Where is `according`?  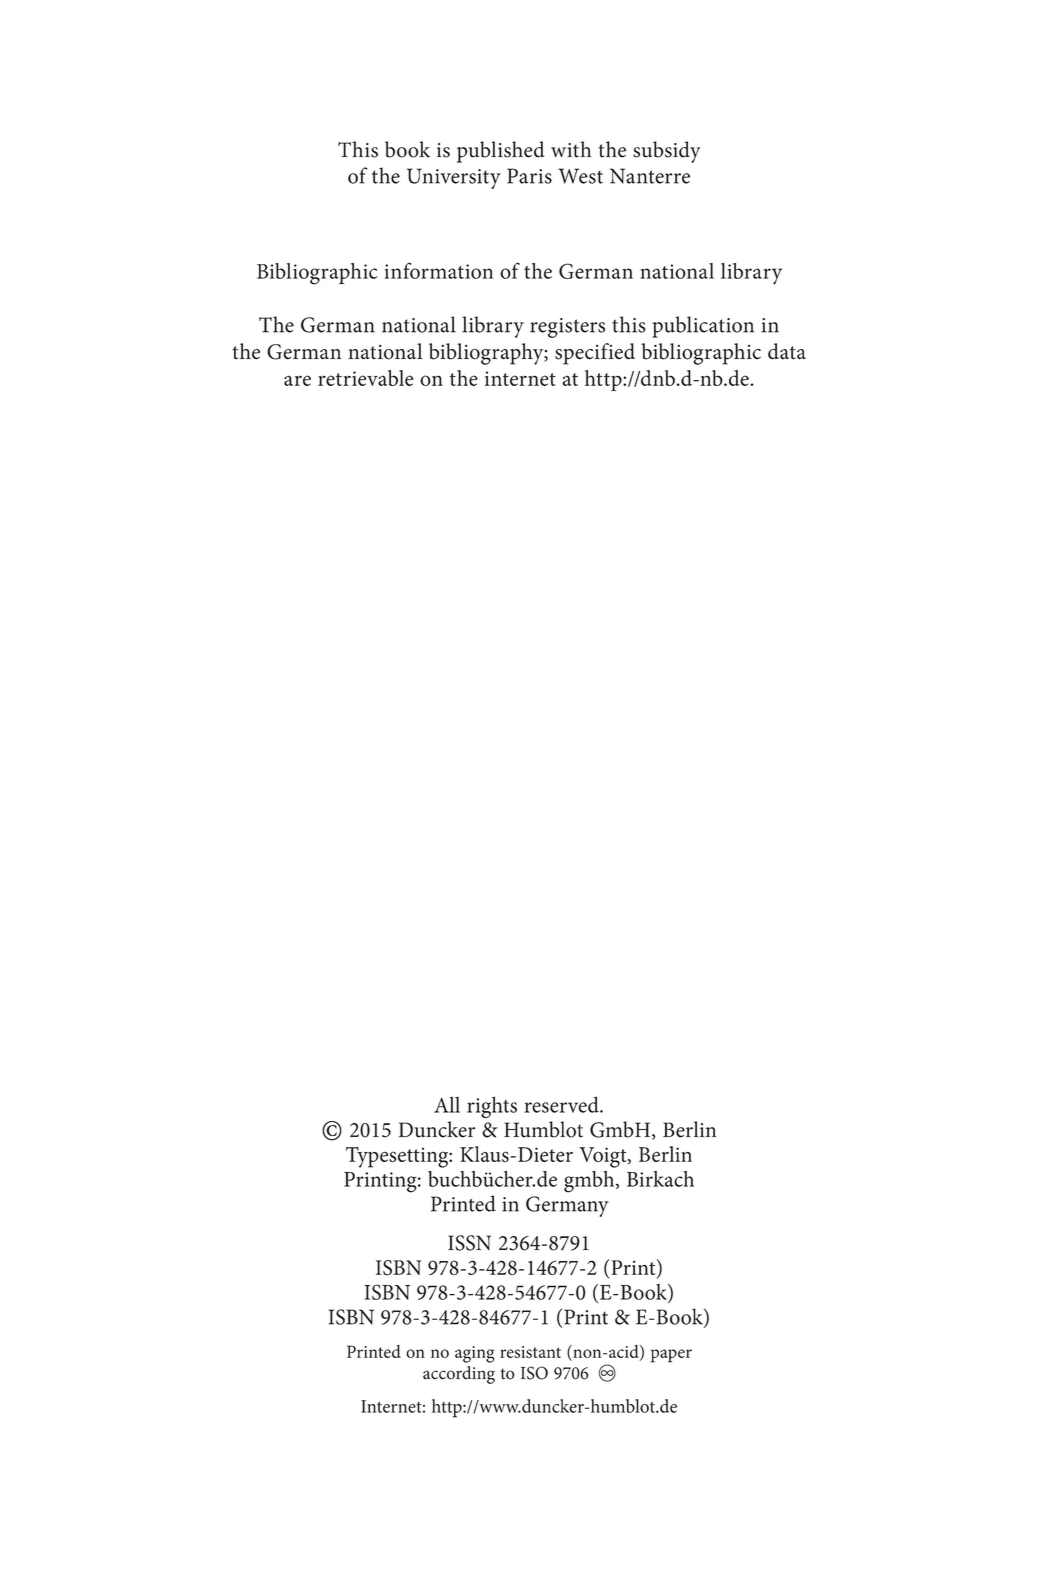 according is located at coordinates (459, 1375).
